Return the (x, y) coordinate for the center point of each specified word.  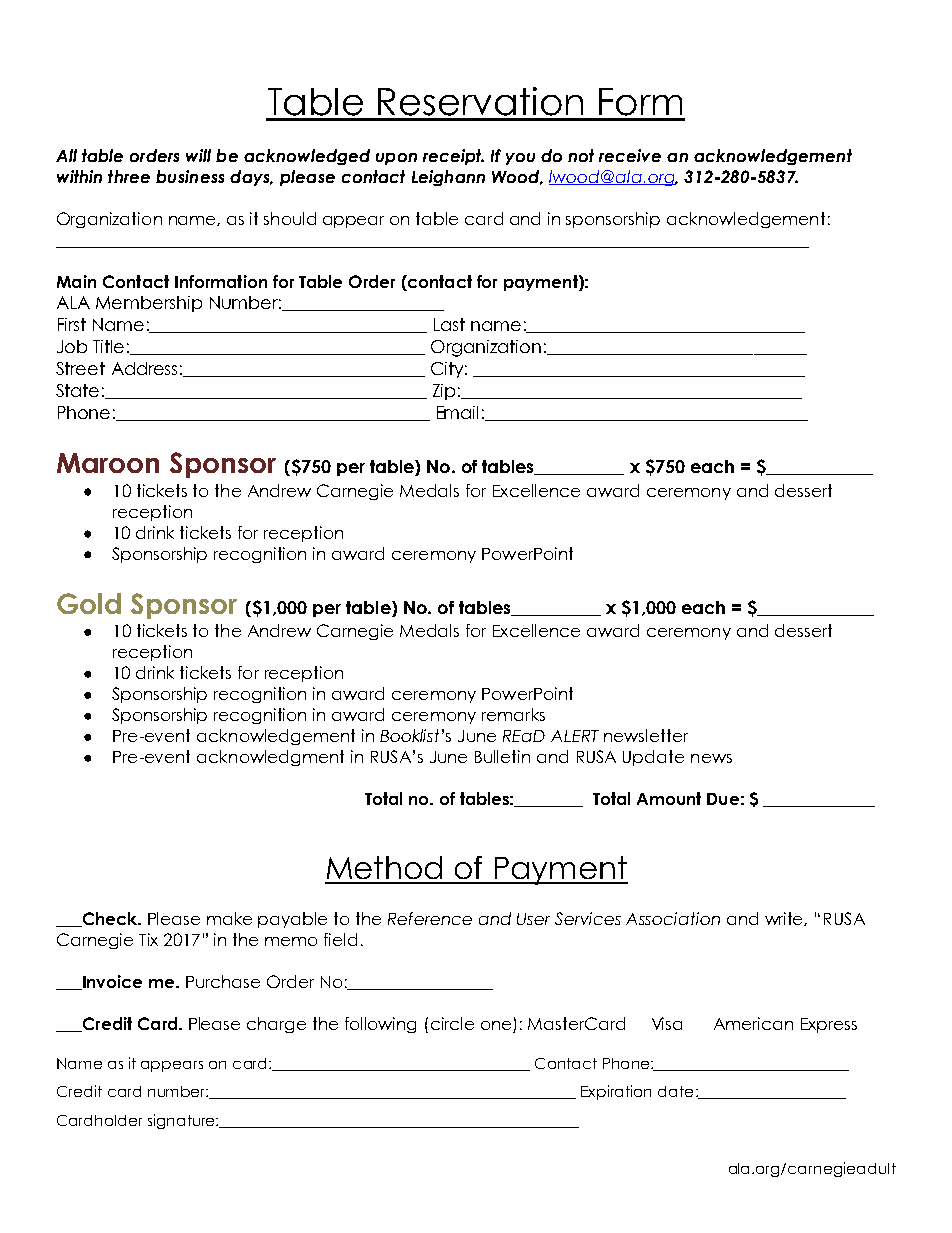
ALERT (575, 736)
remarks (513, 714)
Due (723, 799)
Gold (89, 603)
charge (276, 1025)
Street (80, 368)
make (229, 918)
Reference (430, 918)
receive (630, 155)
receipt (453, 157)
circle (452, 1023)
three (129, 176)
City (449, 370)
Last (449, 324)
